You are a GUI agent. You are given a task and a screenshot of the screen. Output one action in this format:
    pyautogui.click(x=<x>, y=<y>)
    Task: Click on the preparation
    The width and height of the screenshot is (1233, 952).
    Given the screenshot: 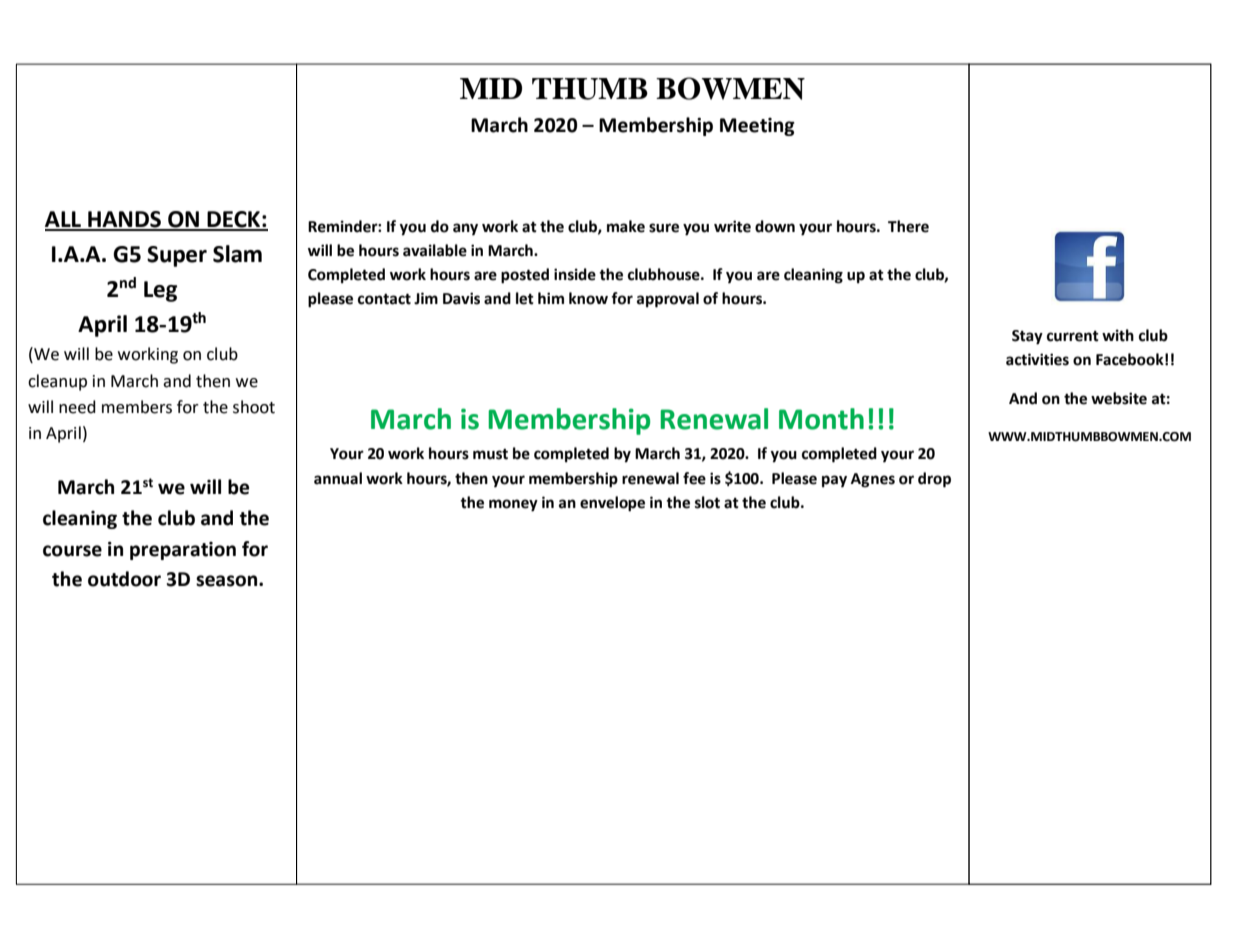 What is the action you would take?
    pyautogui.click(x=183, y=551)
